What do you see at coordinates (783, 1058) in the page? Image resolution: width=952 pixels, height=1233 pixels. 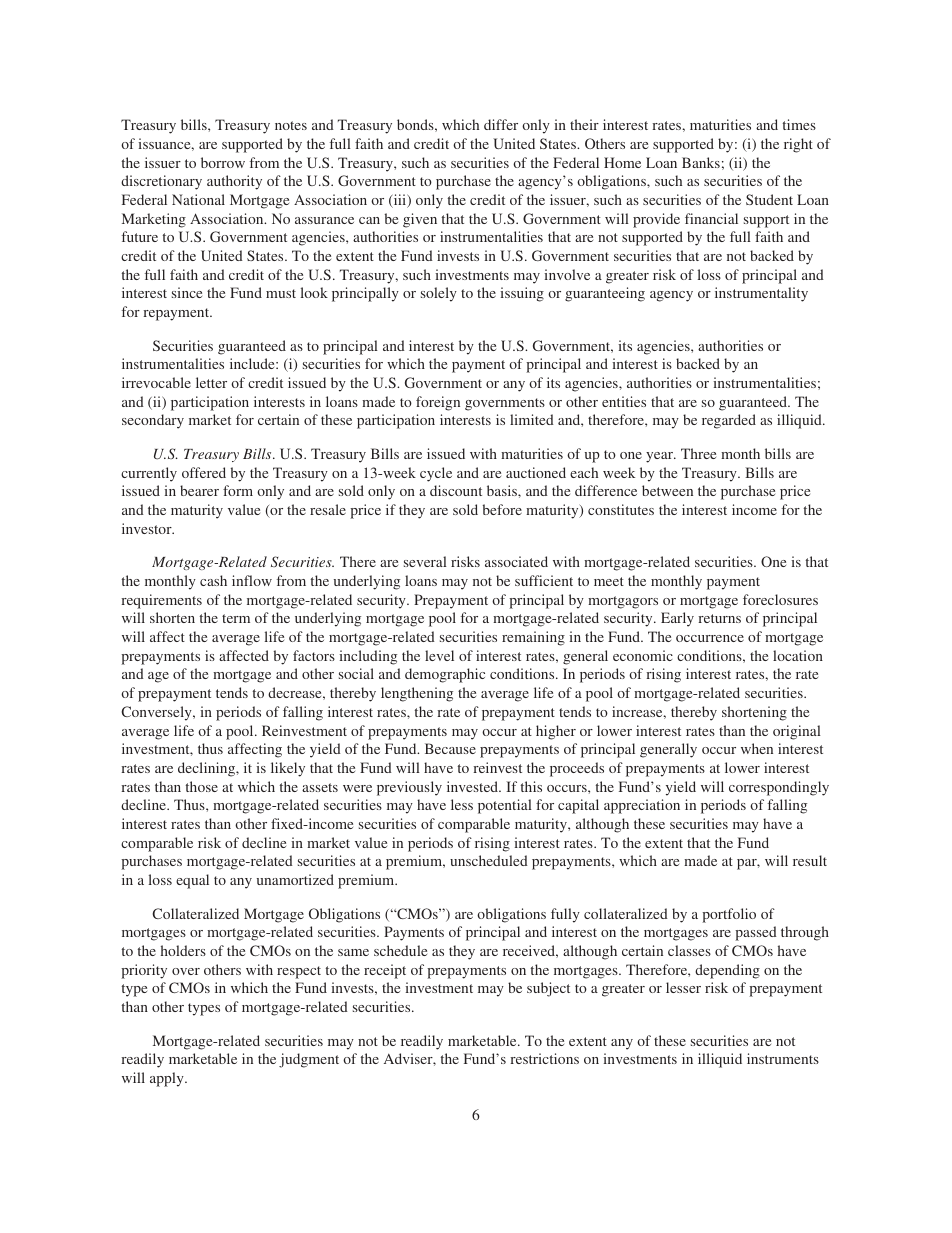 I see `instruments` at bounding box center [783, 1058].
